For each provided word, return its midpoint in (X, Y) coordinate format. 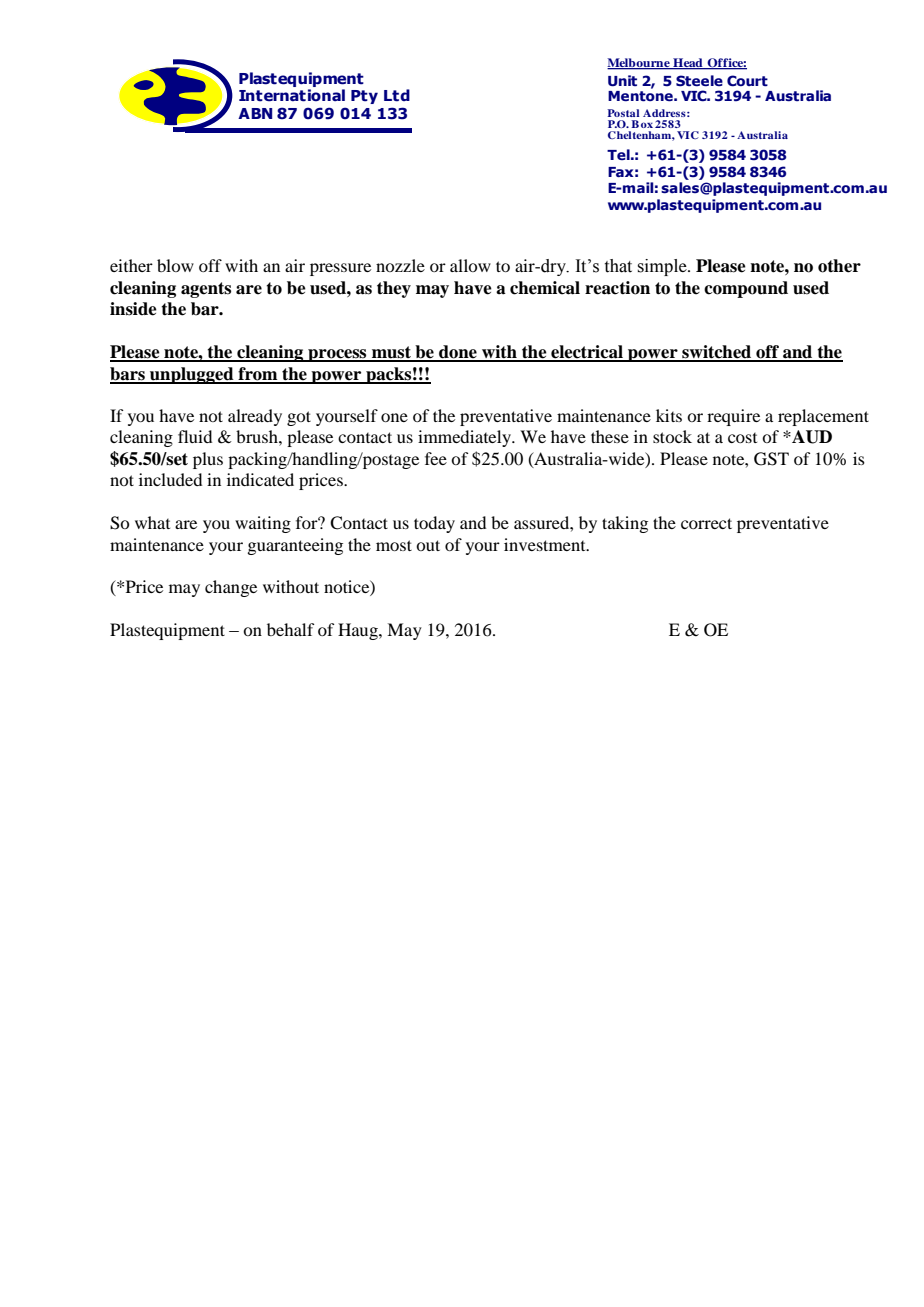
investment (546, 544)
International (292, 95)
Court (747, 81)
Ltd (397, 95)
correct (706, 523)
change (231, 588)
